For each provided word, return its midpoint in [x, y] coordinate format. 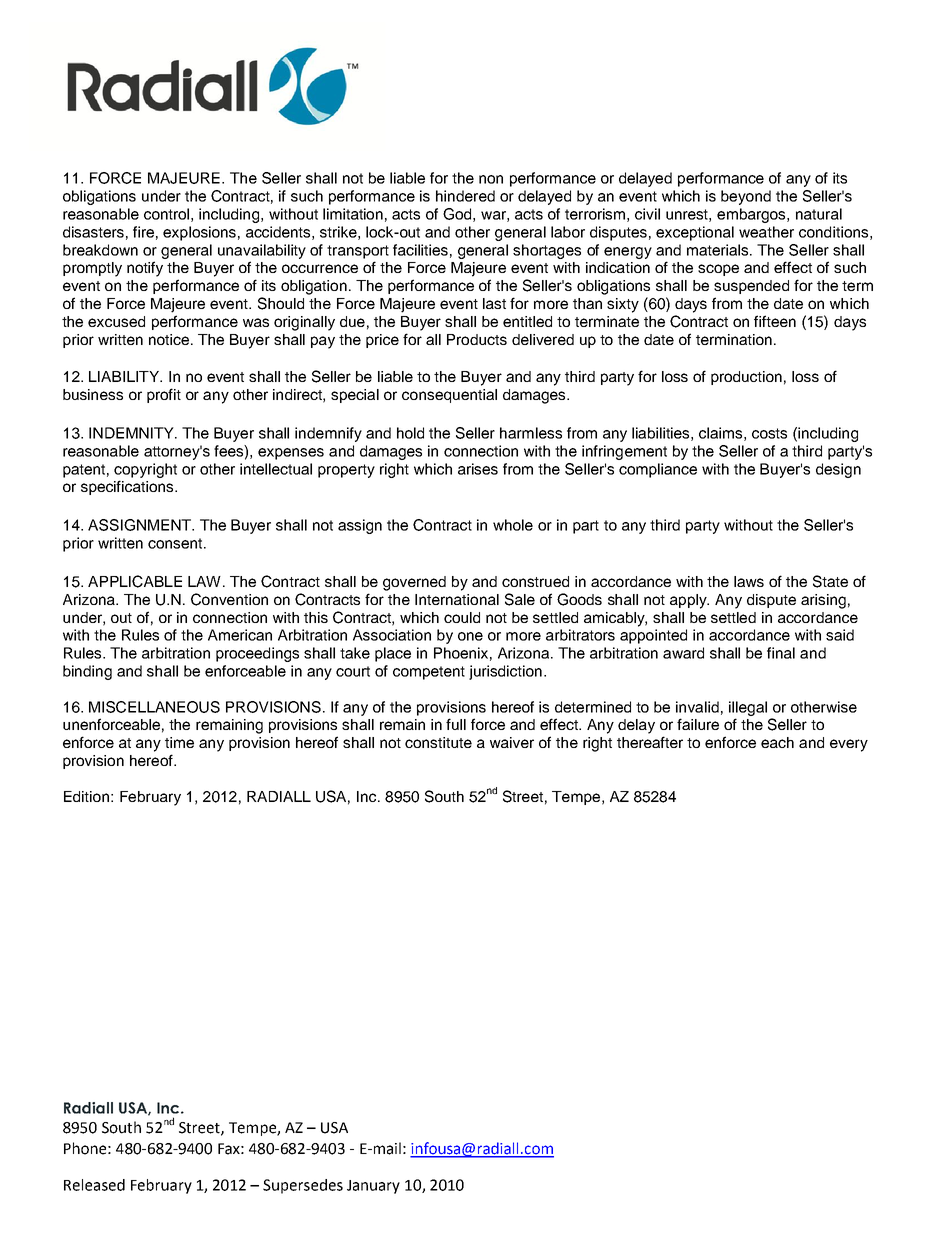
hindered [465, 196]
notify [145, 269]
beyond [746, 197]
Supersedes [303, 1186]
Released [94, 1185]
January [373, 1187]
